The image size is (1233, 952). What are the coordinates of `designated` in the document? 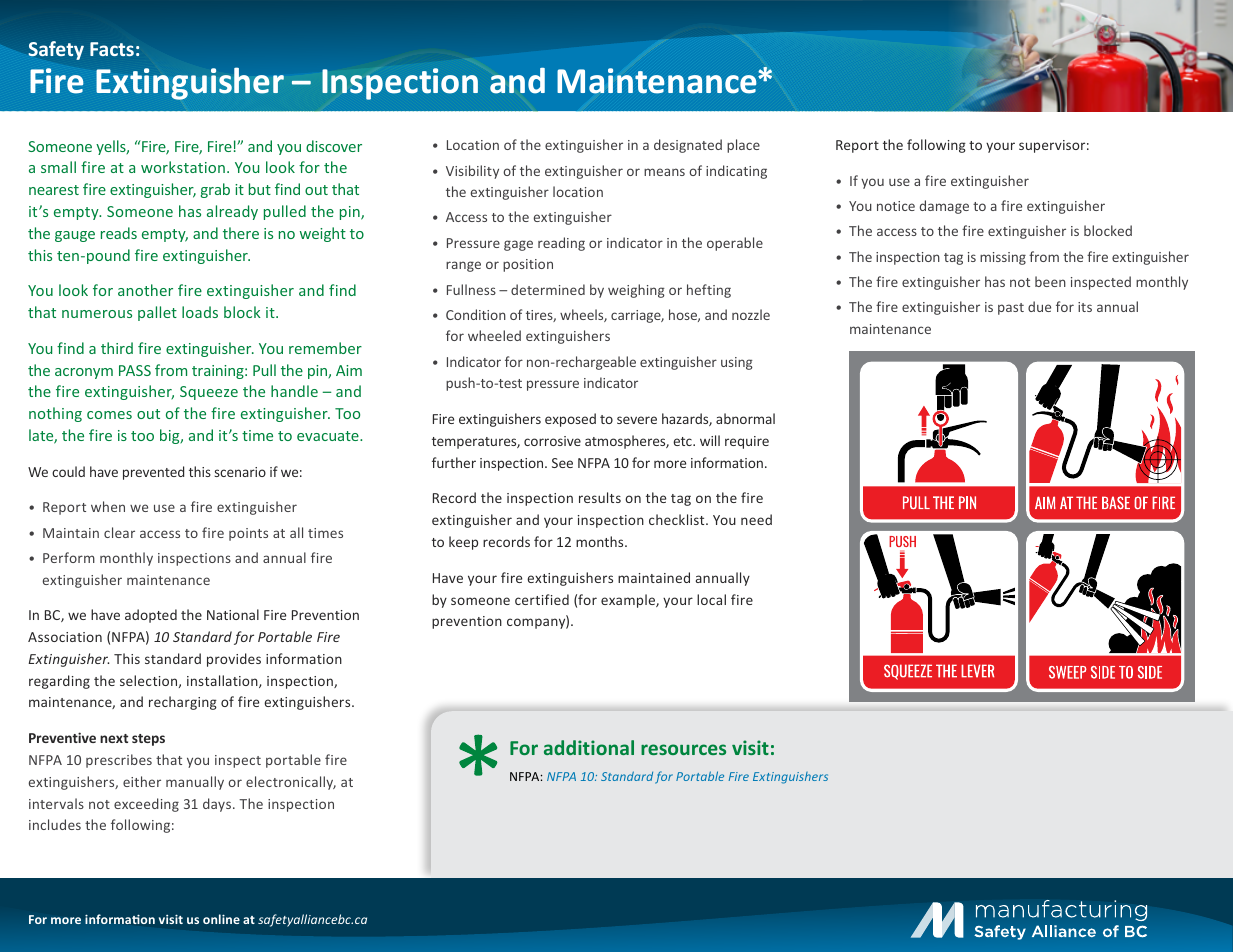 It's located at (688, 146).
